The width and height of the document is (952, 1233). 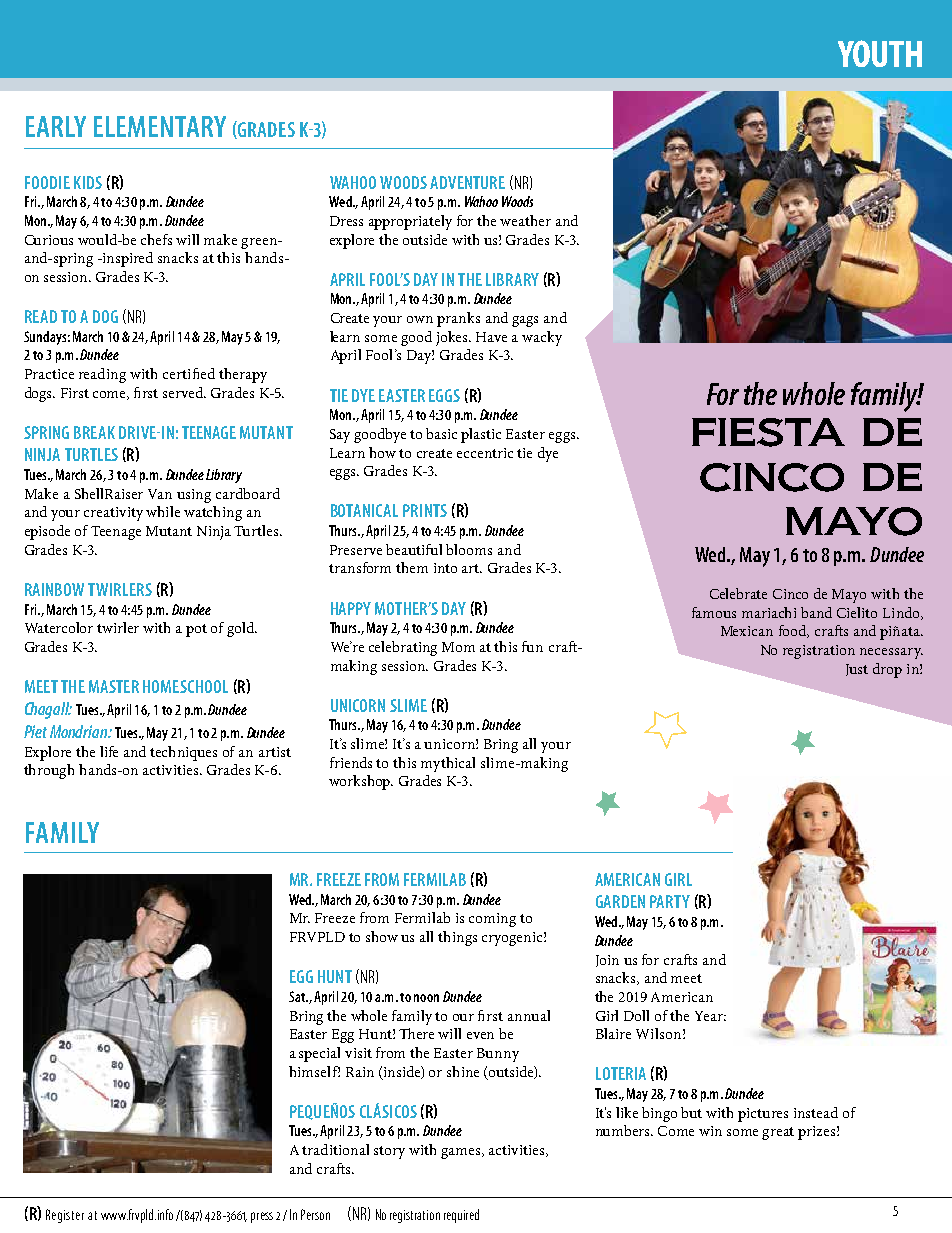 What do you see at coordinates (94, 432) in the document?
I see `BREAK` at bounding box center [94, 432].
